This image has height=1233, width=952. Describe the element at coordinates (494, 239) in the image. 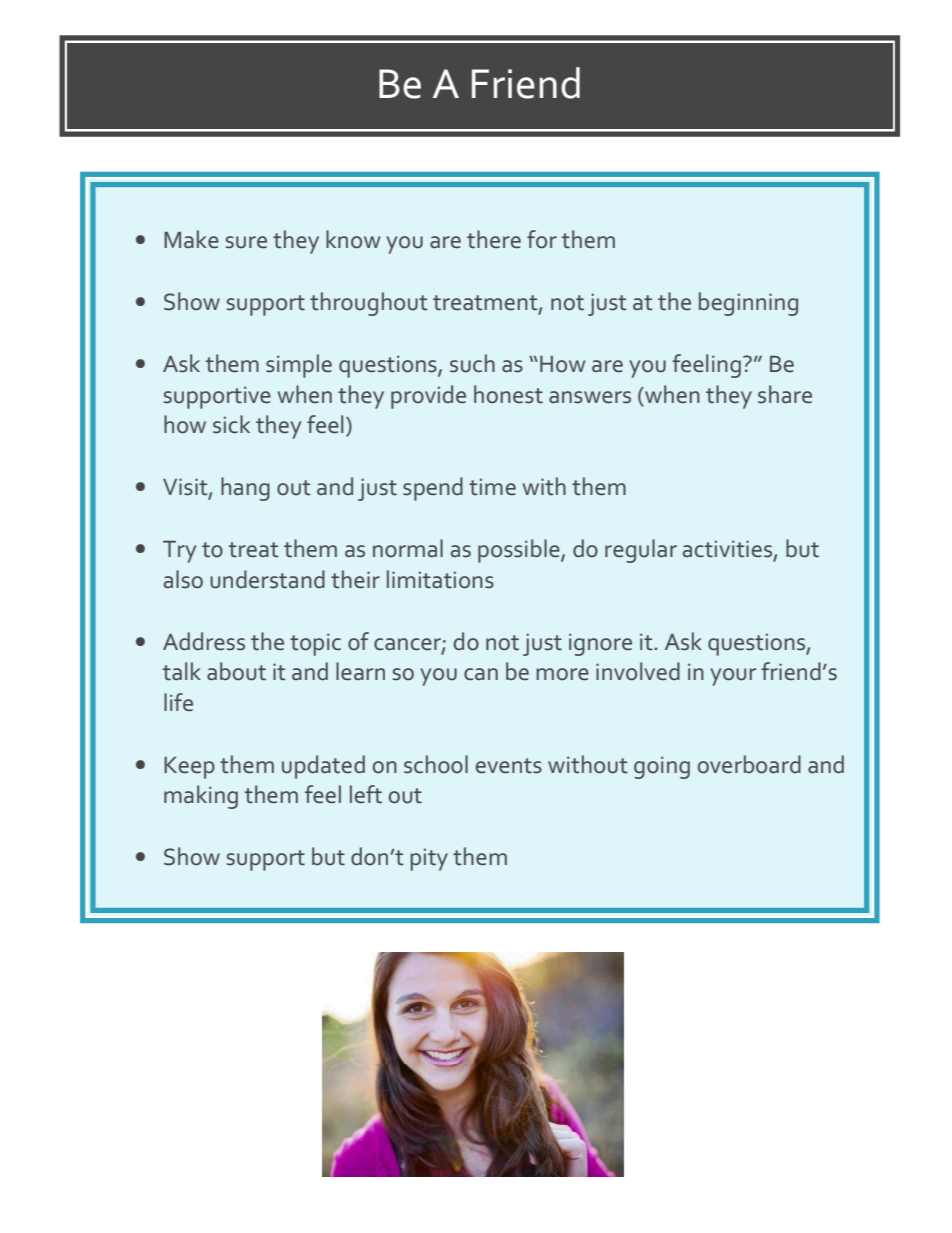

I see `there` at that location.
